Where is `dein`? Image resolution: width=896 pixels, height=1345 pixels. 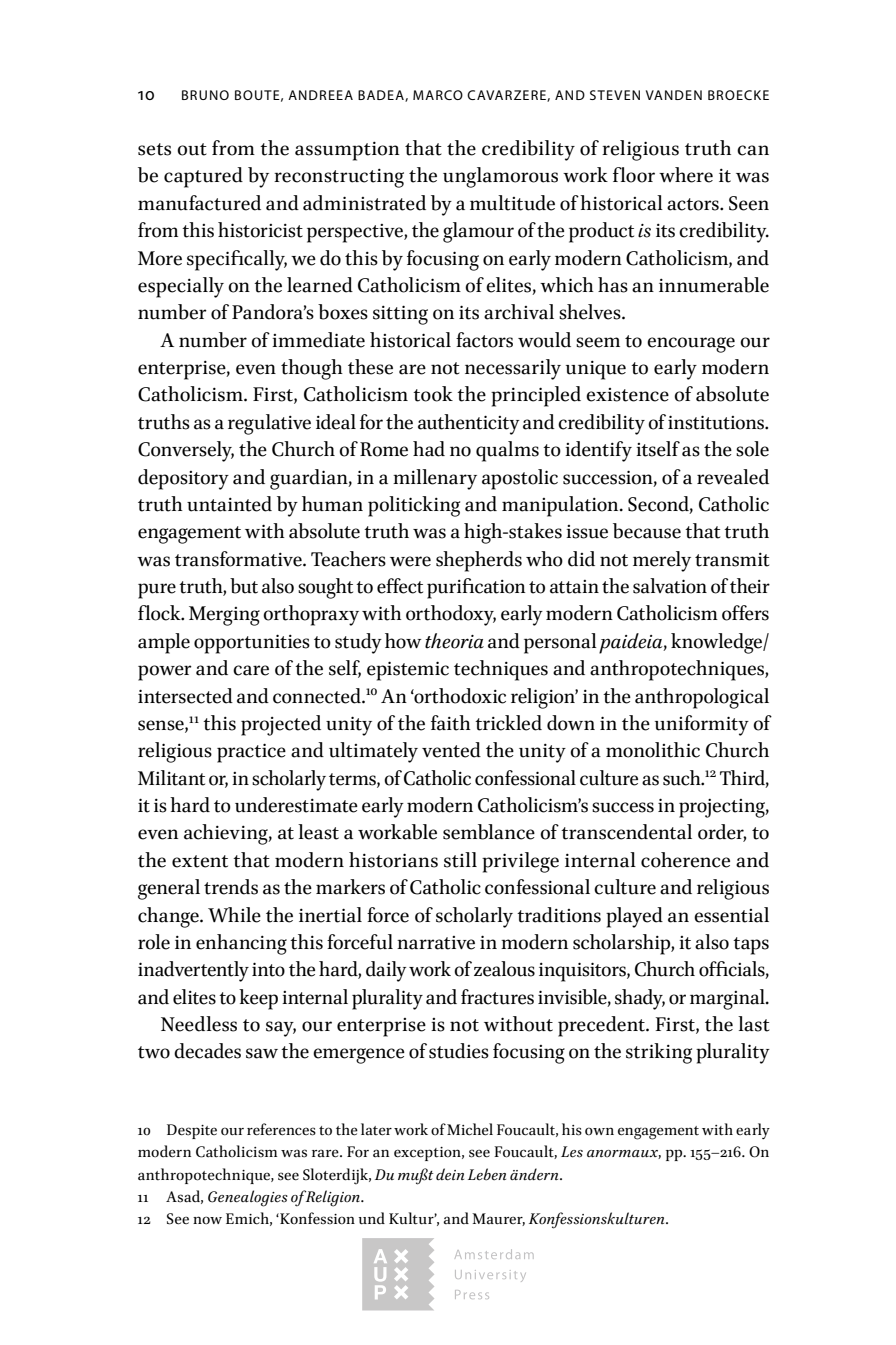
dein is located at coordinates (450, 1174).
